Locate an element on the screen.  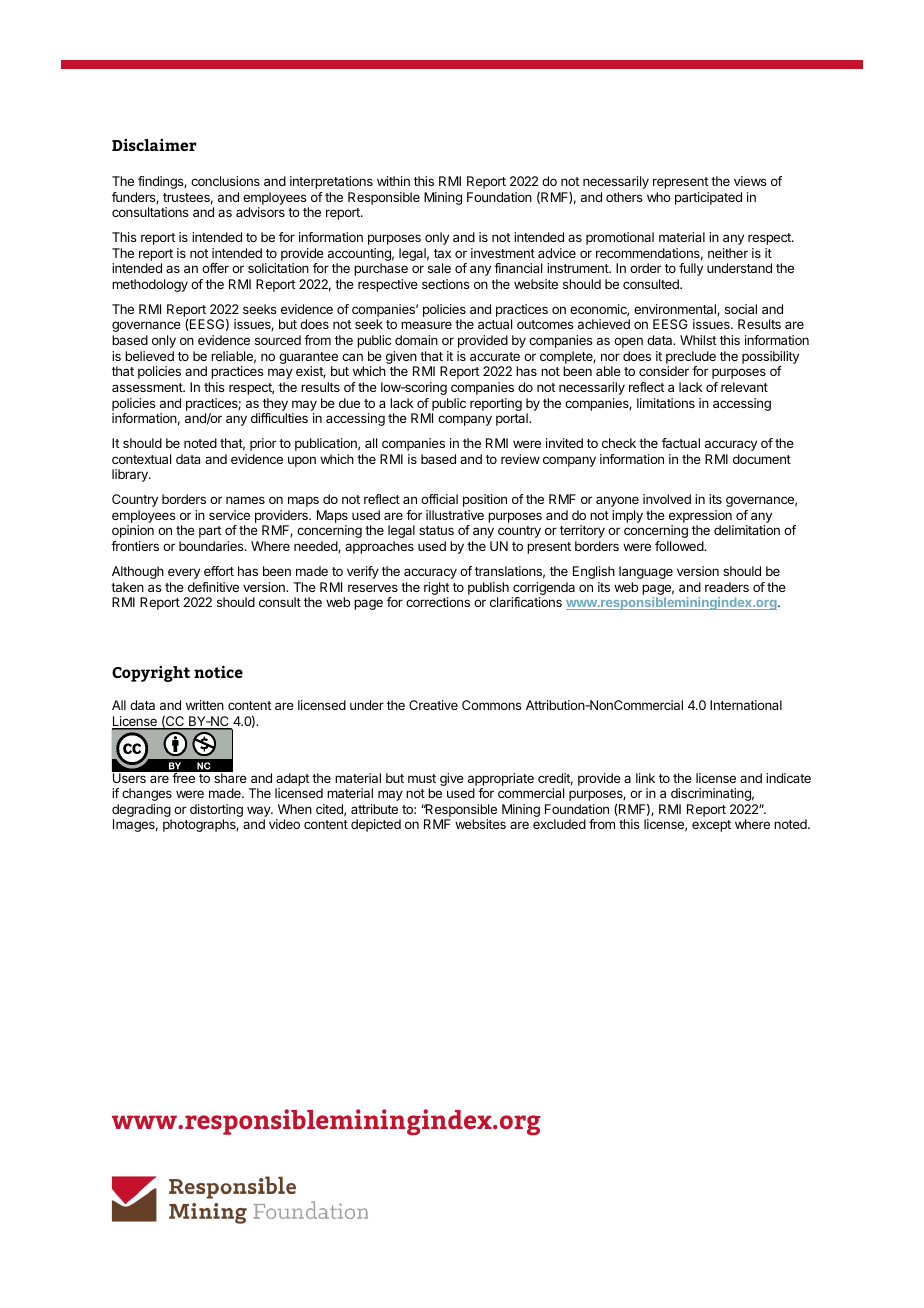
limitations is located at coordinates (666, 403).
